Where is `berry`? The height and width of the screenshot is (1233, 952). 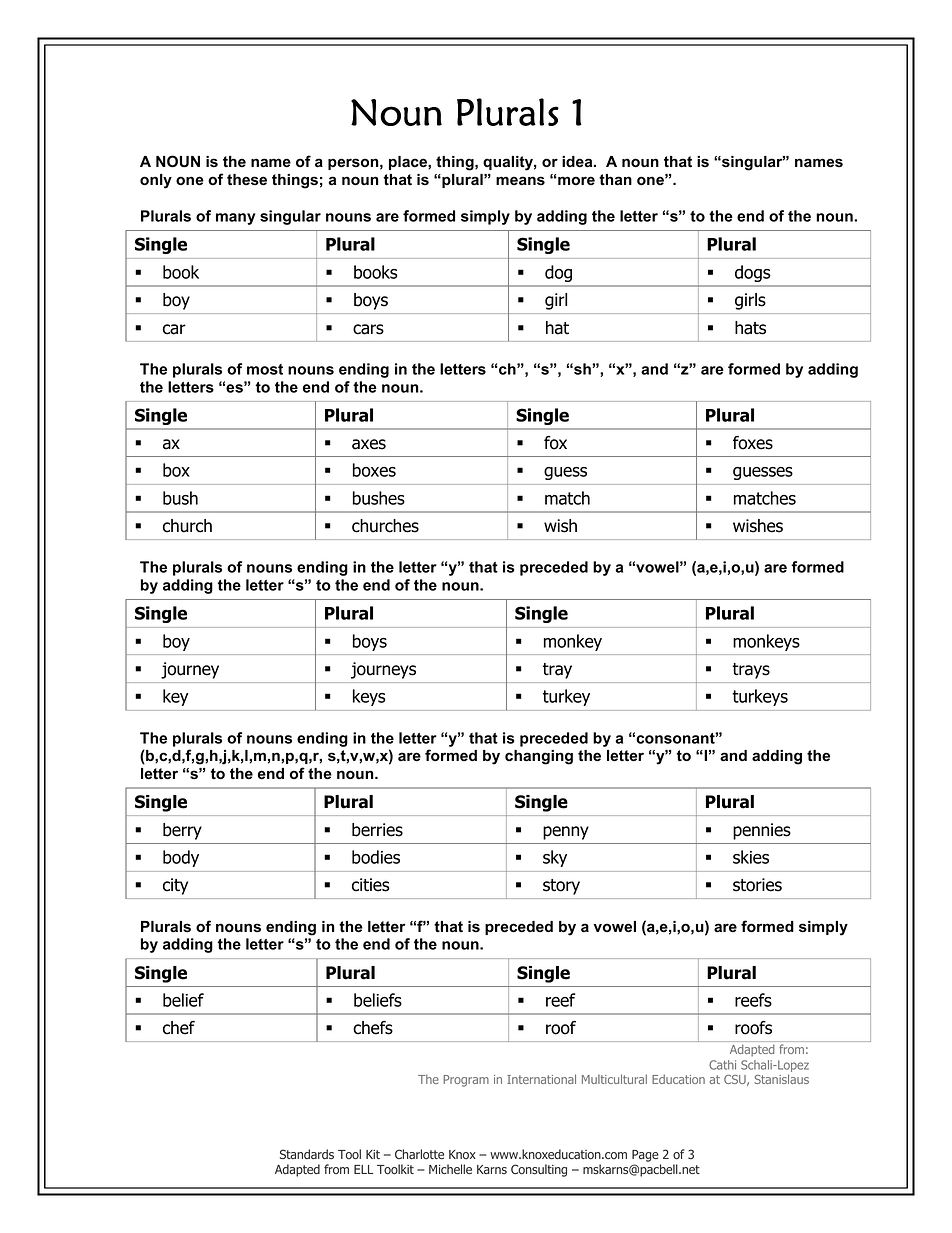
berry is located at coordinates (182, 831).
